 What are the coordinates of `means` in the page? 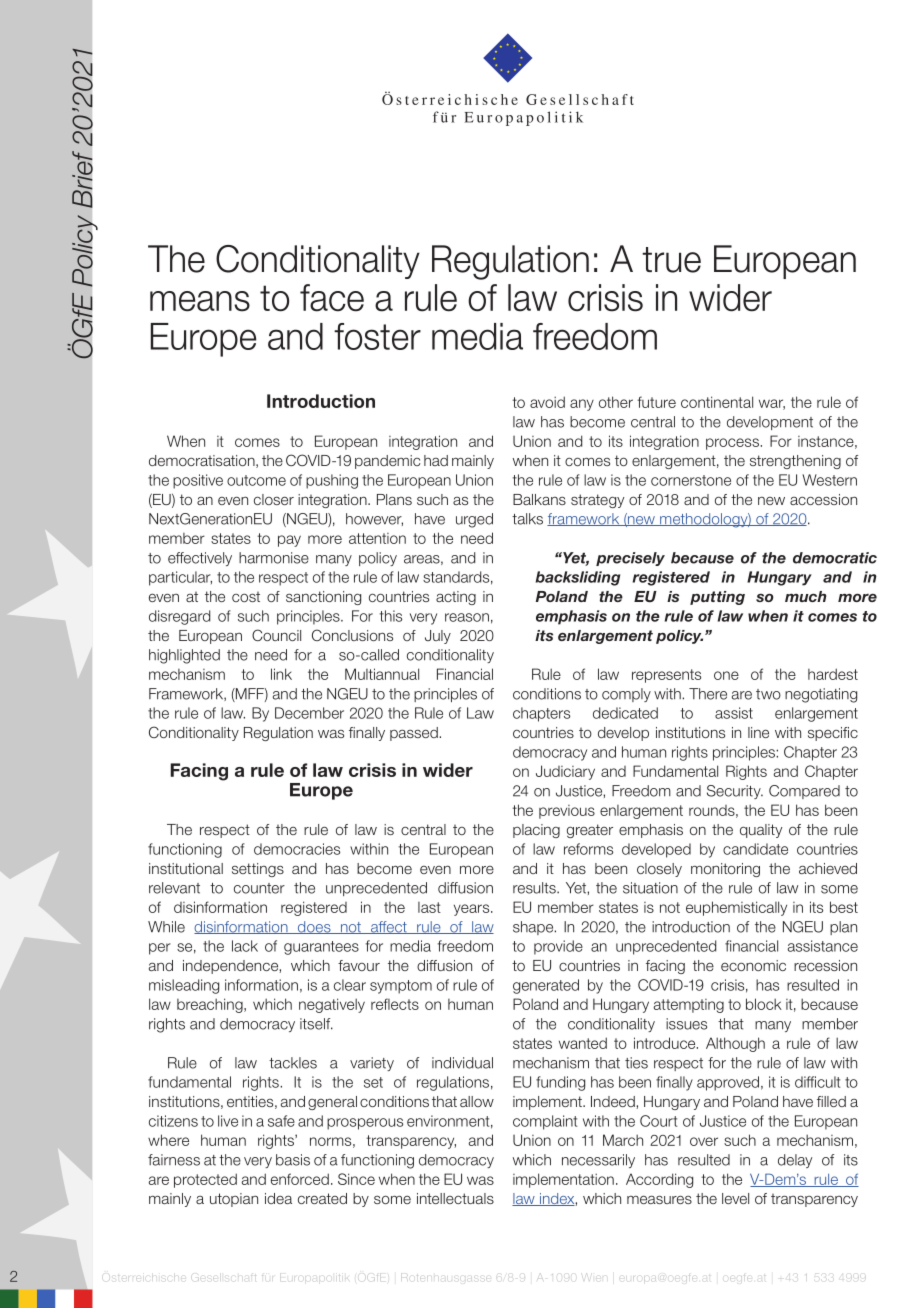 It's located at (200, 301).
